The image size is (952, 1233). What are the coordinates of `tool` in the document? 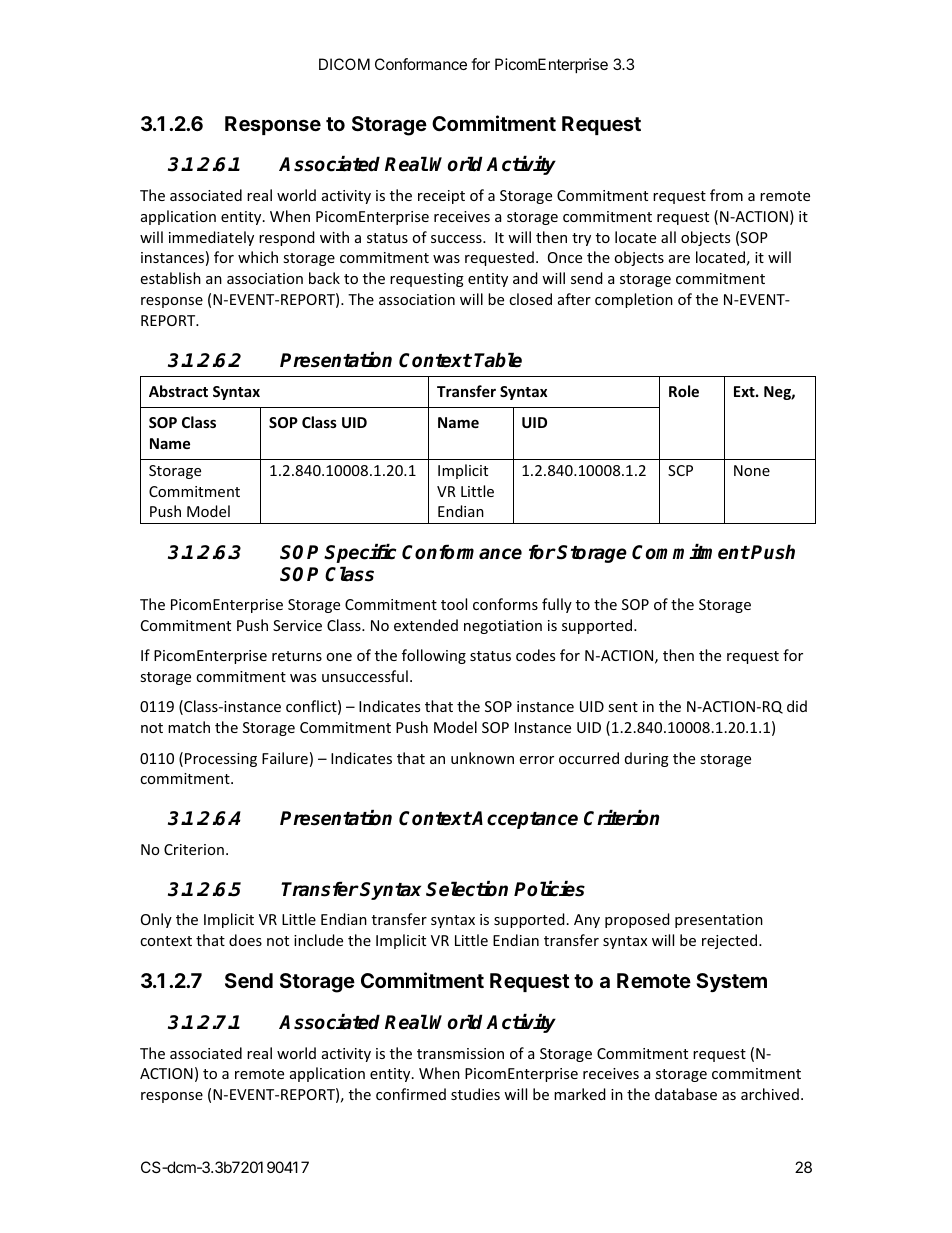 It's located at (454, 604).
